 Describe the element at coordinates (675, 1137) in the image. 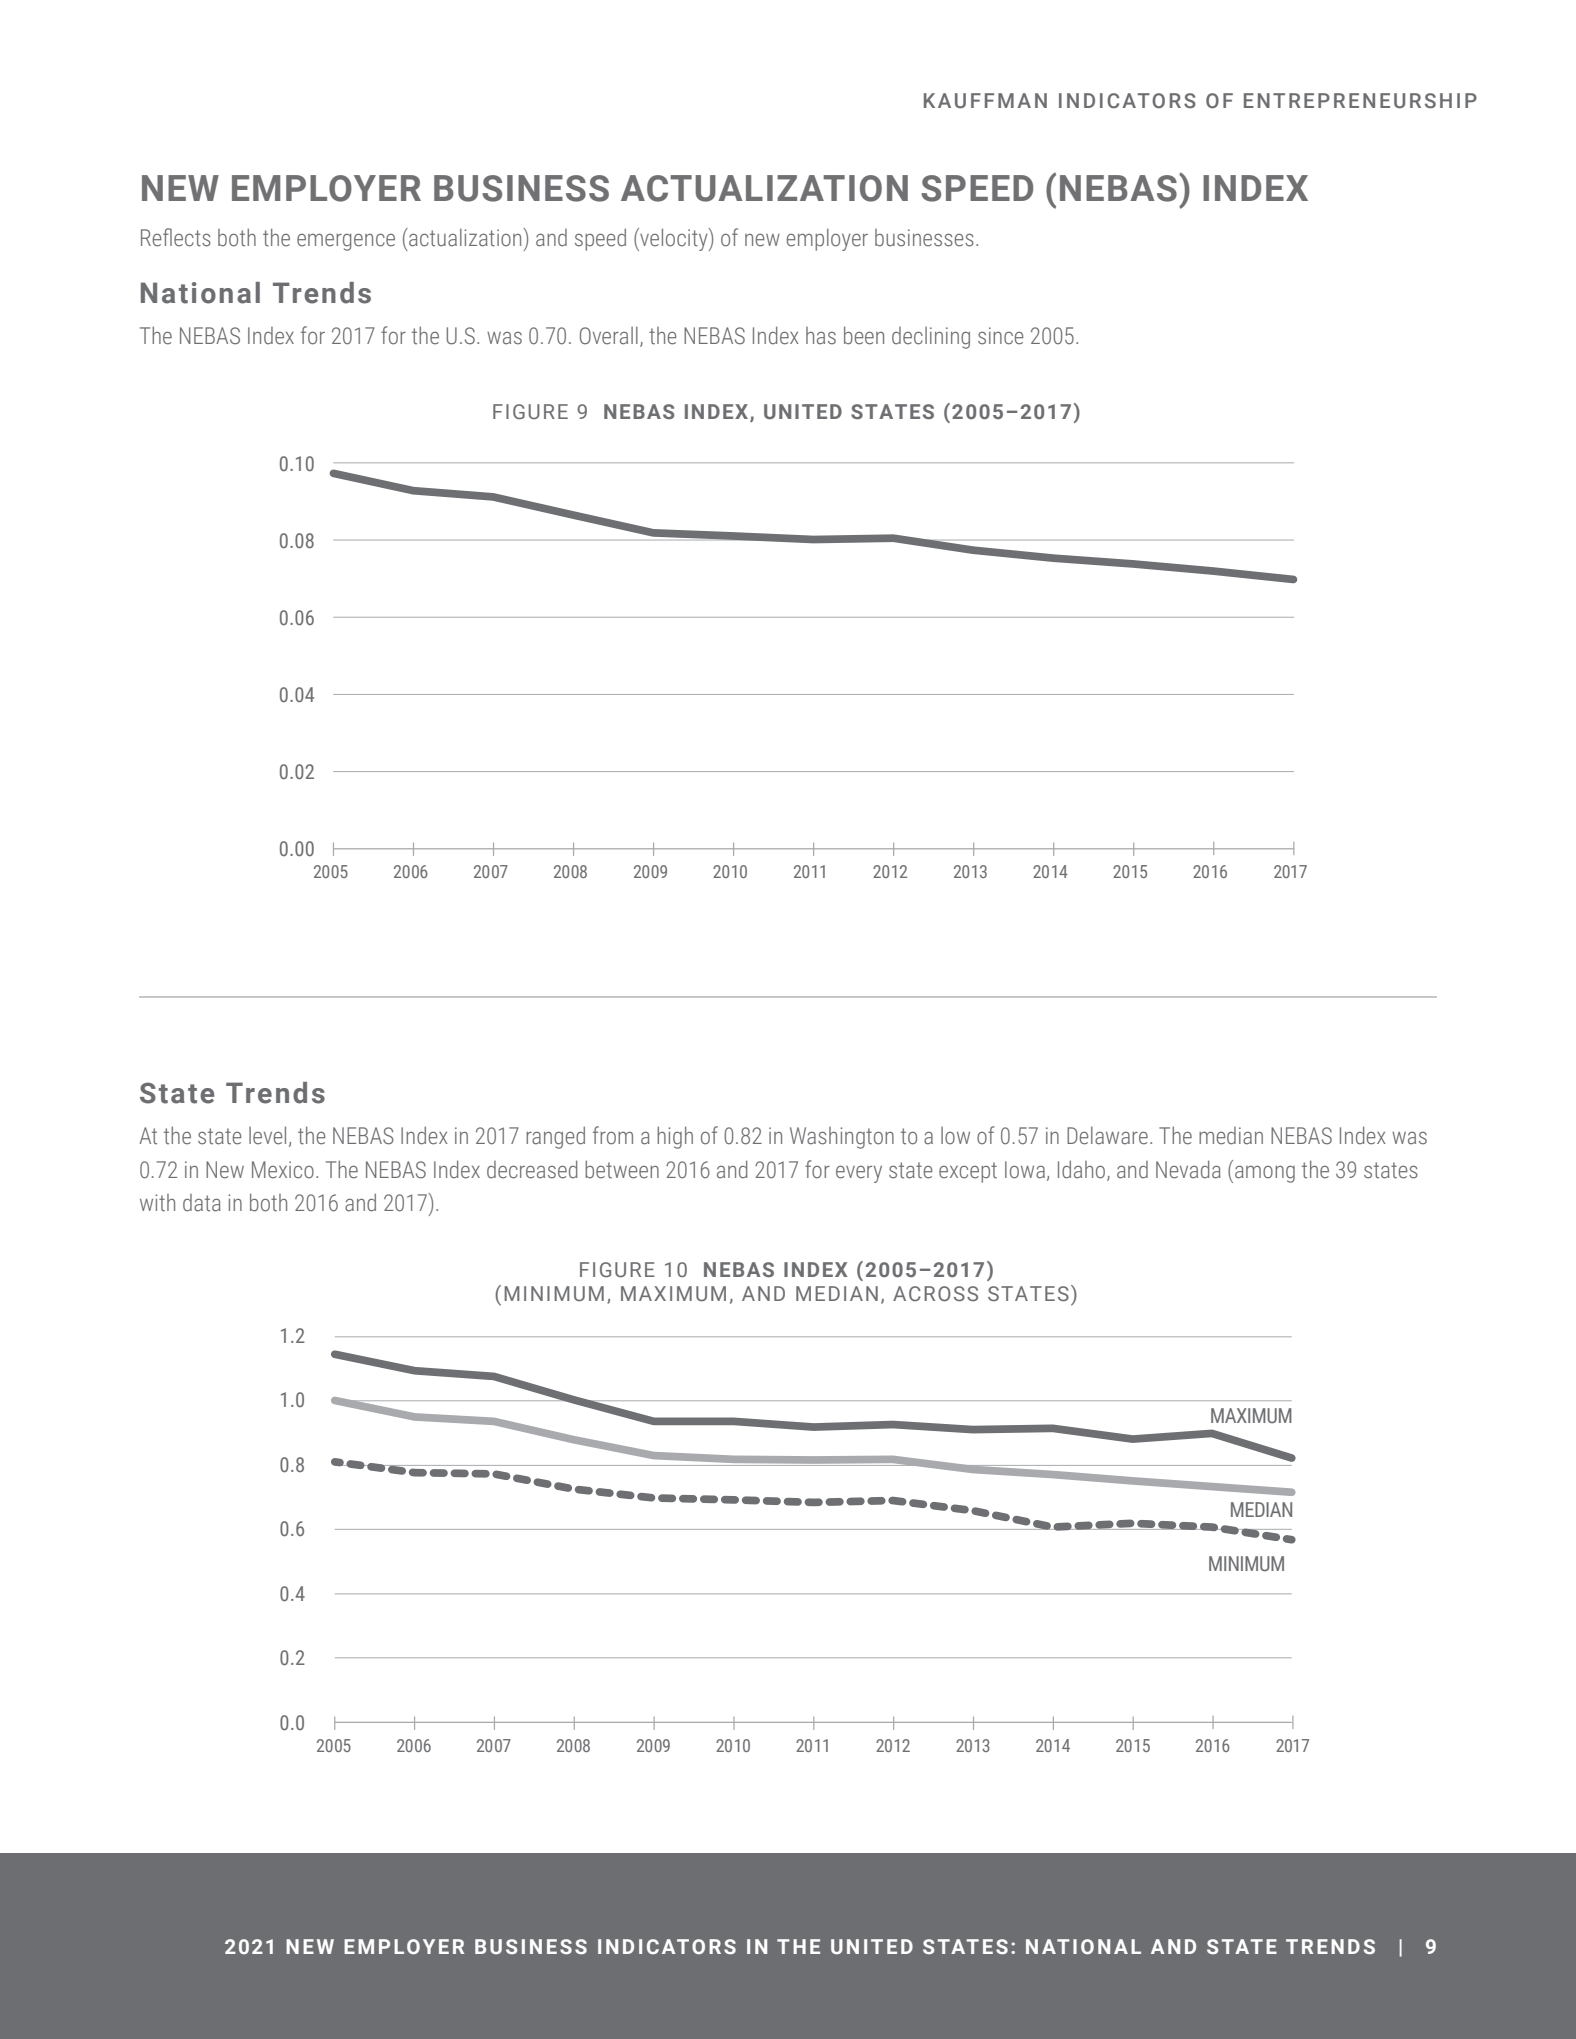

I see `high` at that location.
